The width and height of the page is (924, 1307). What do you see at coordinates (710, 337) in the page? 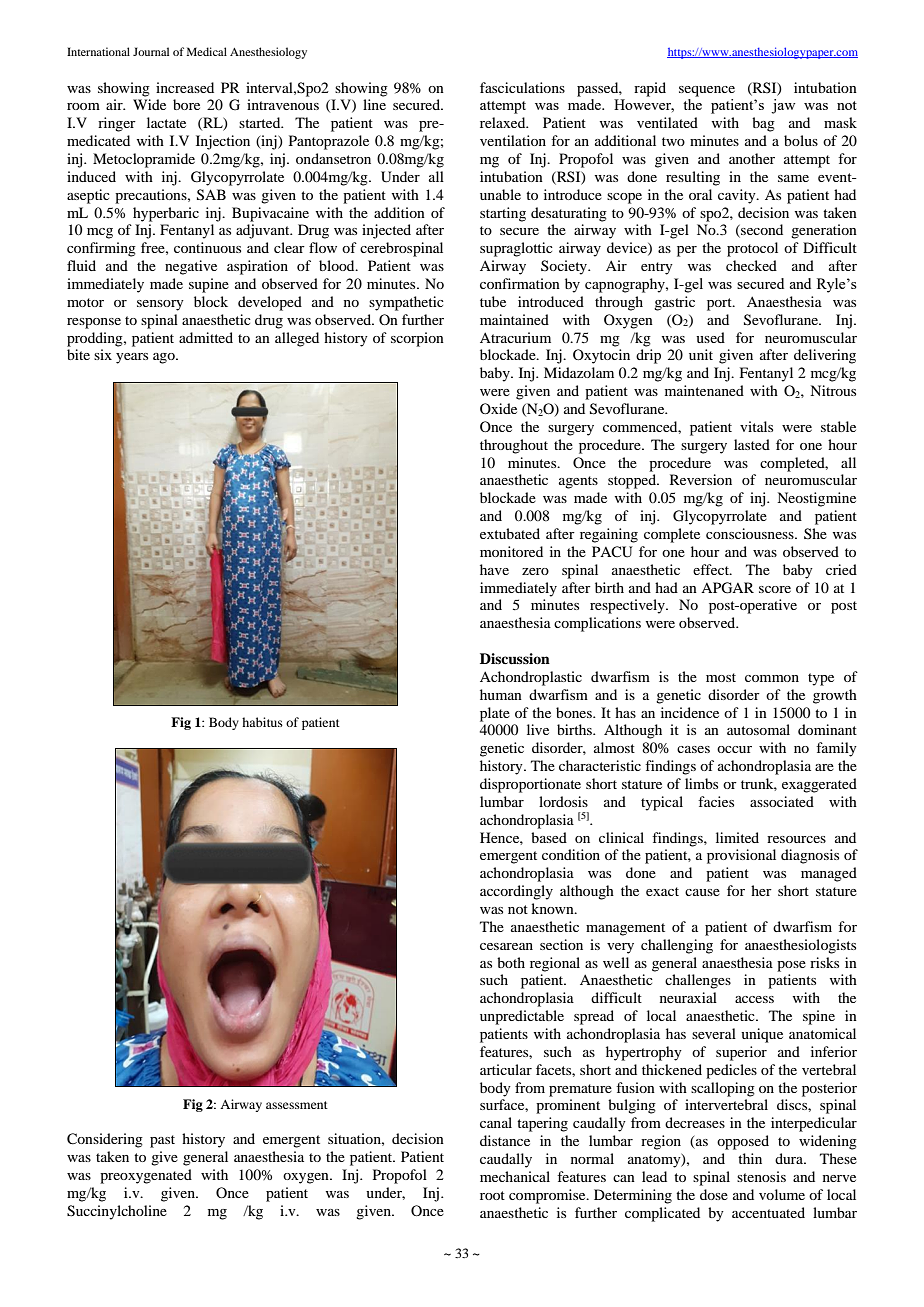
I see `used` at bounding box center [710, 337].
